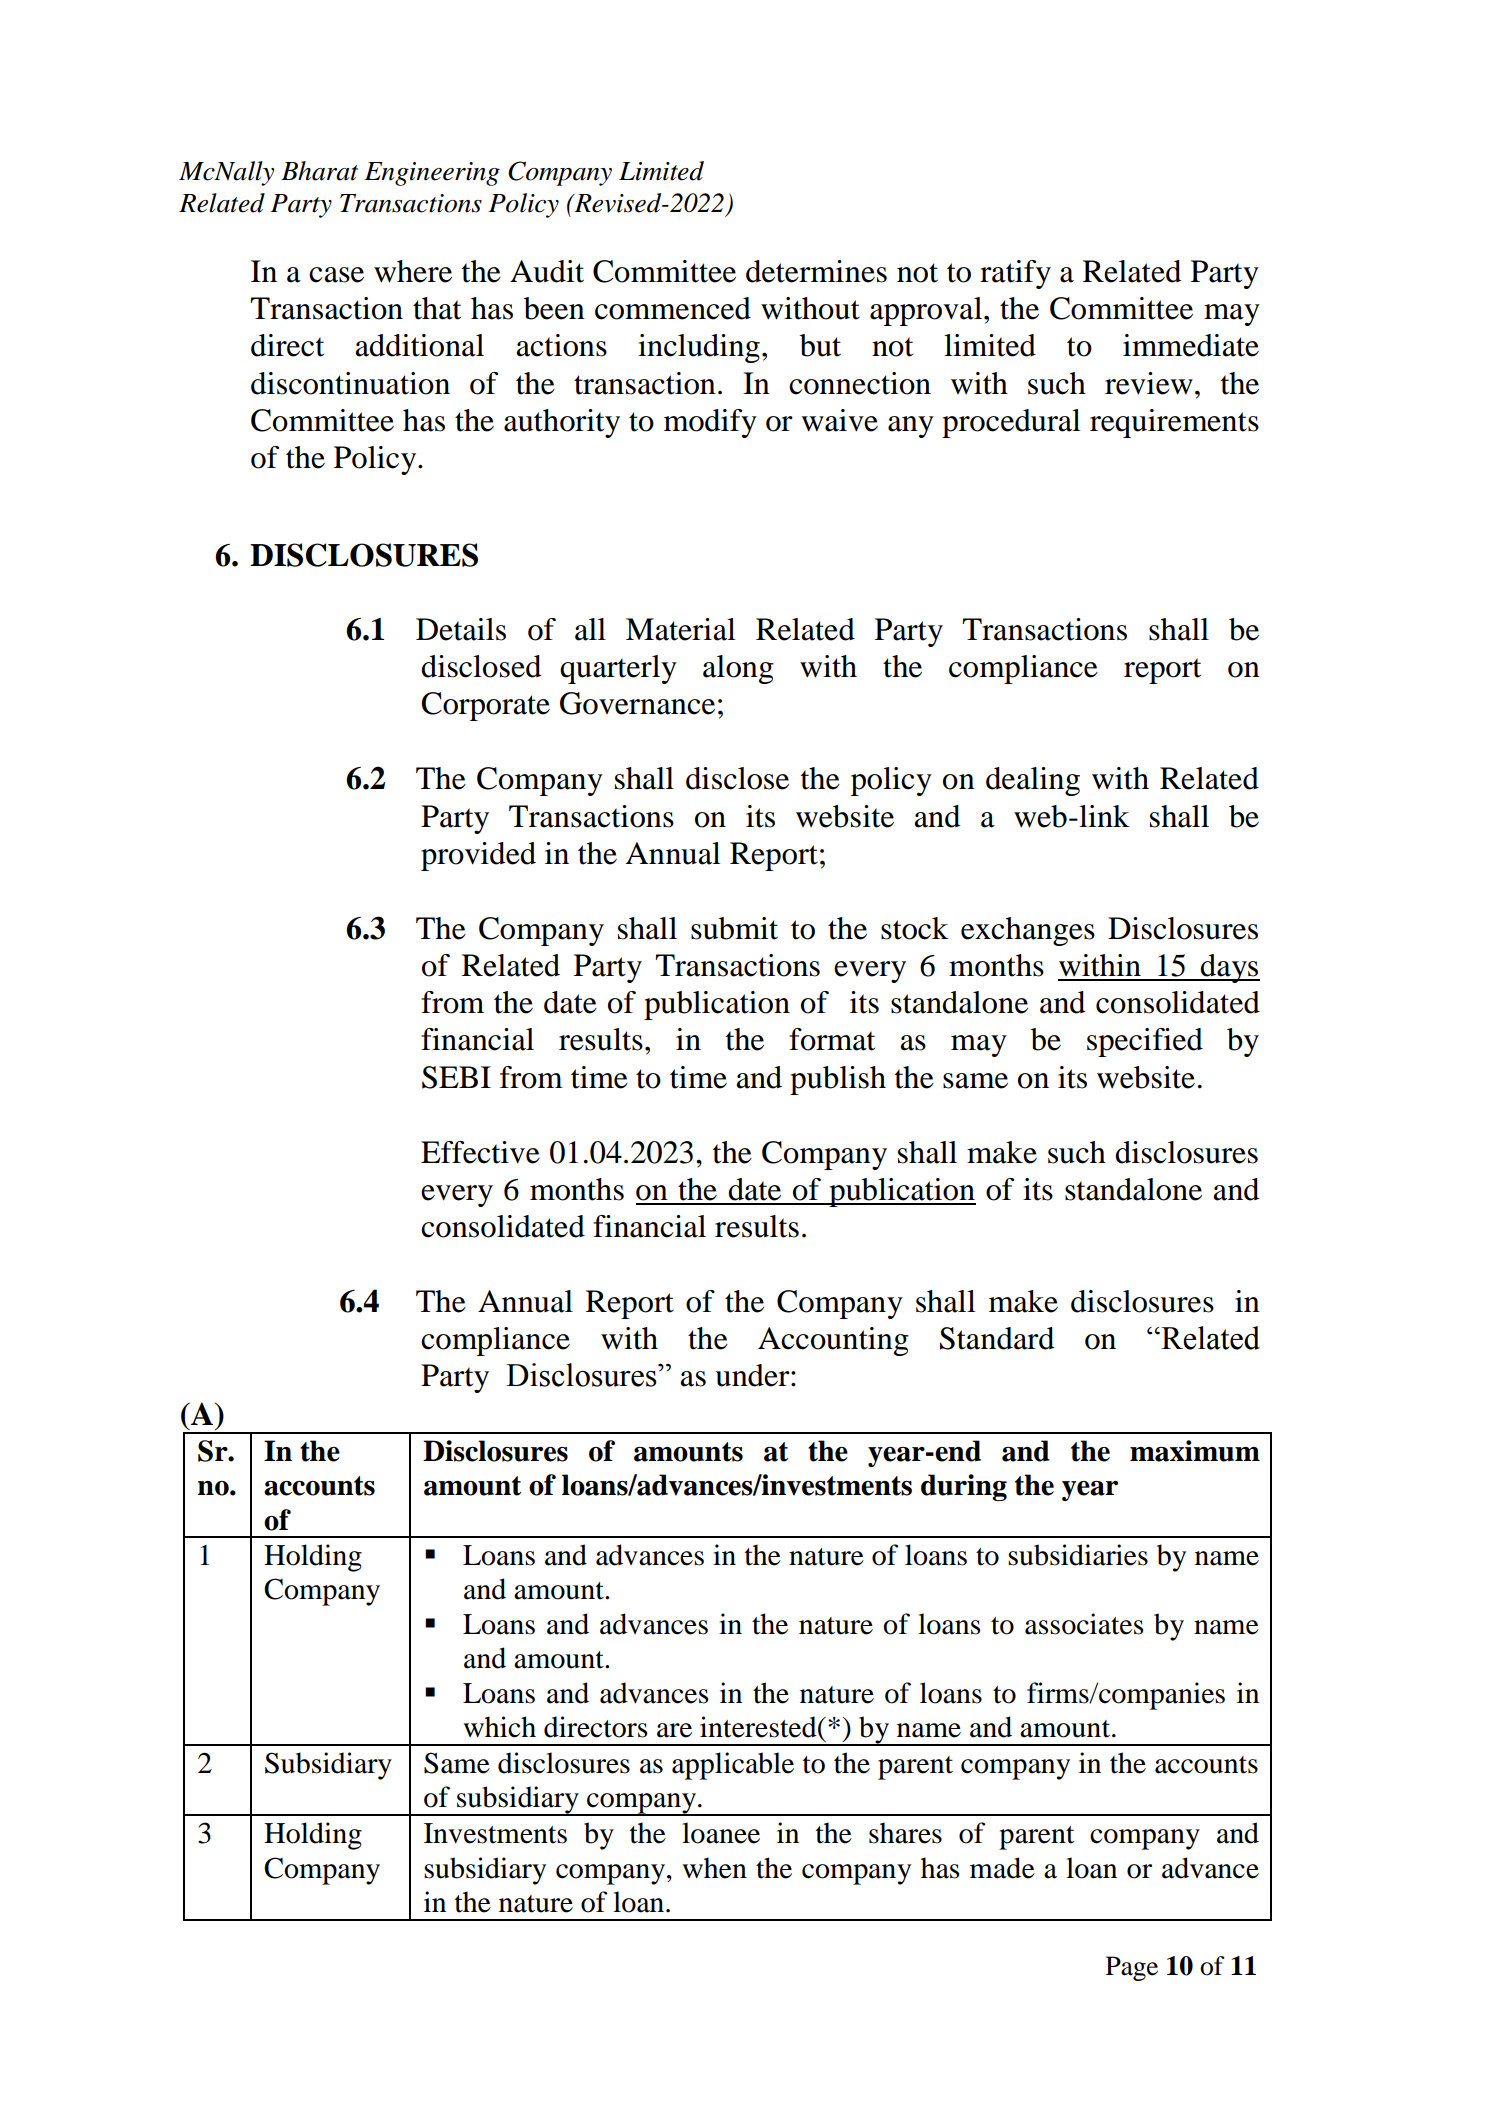 The height and width of the screenshot is (2103, 1487). I want to click on specified, so click(1145, 1042).
